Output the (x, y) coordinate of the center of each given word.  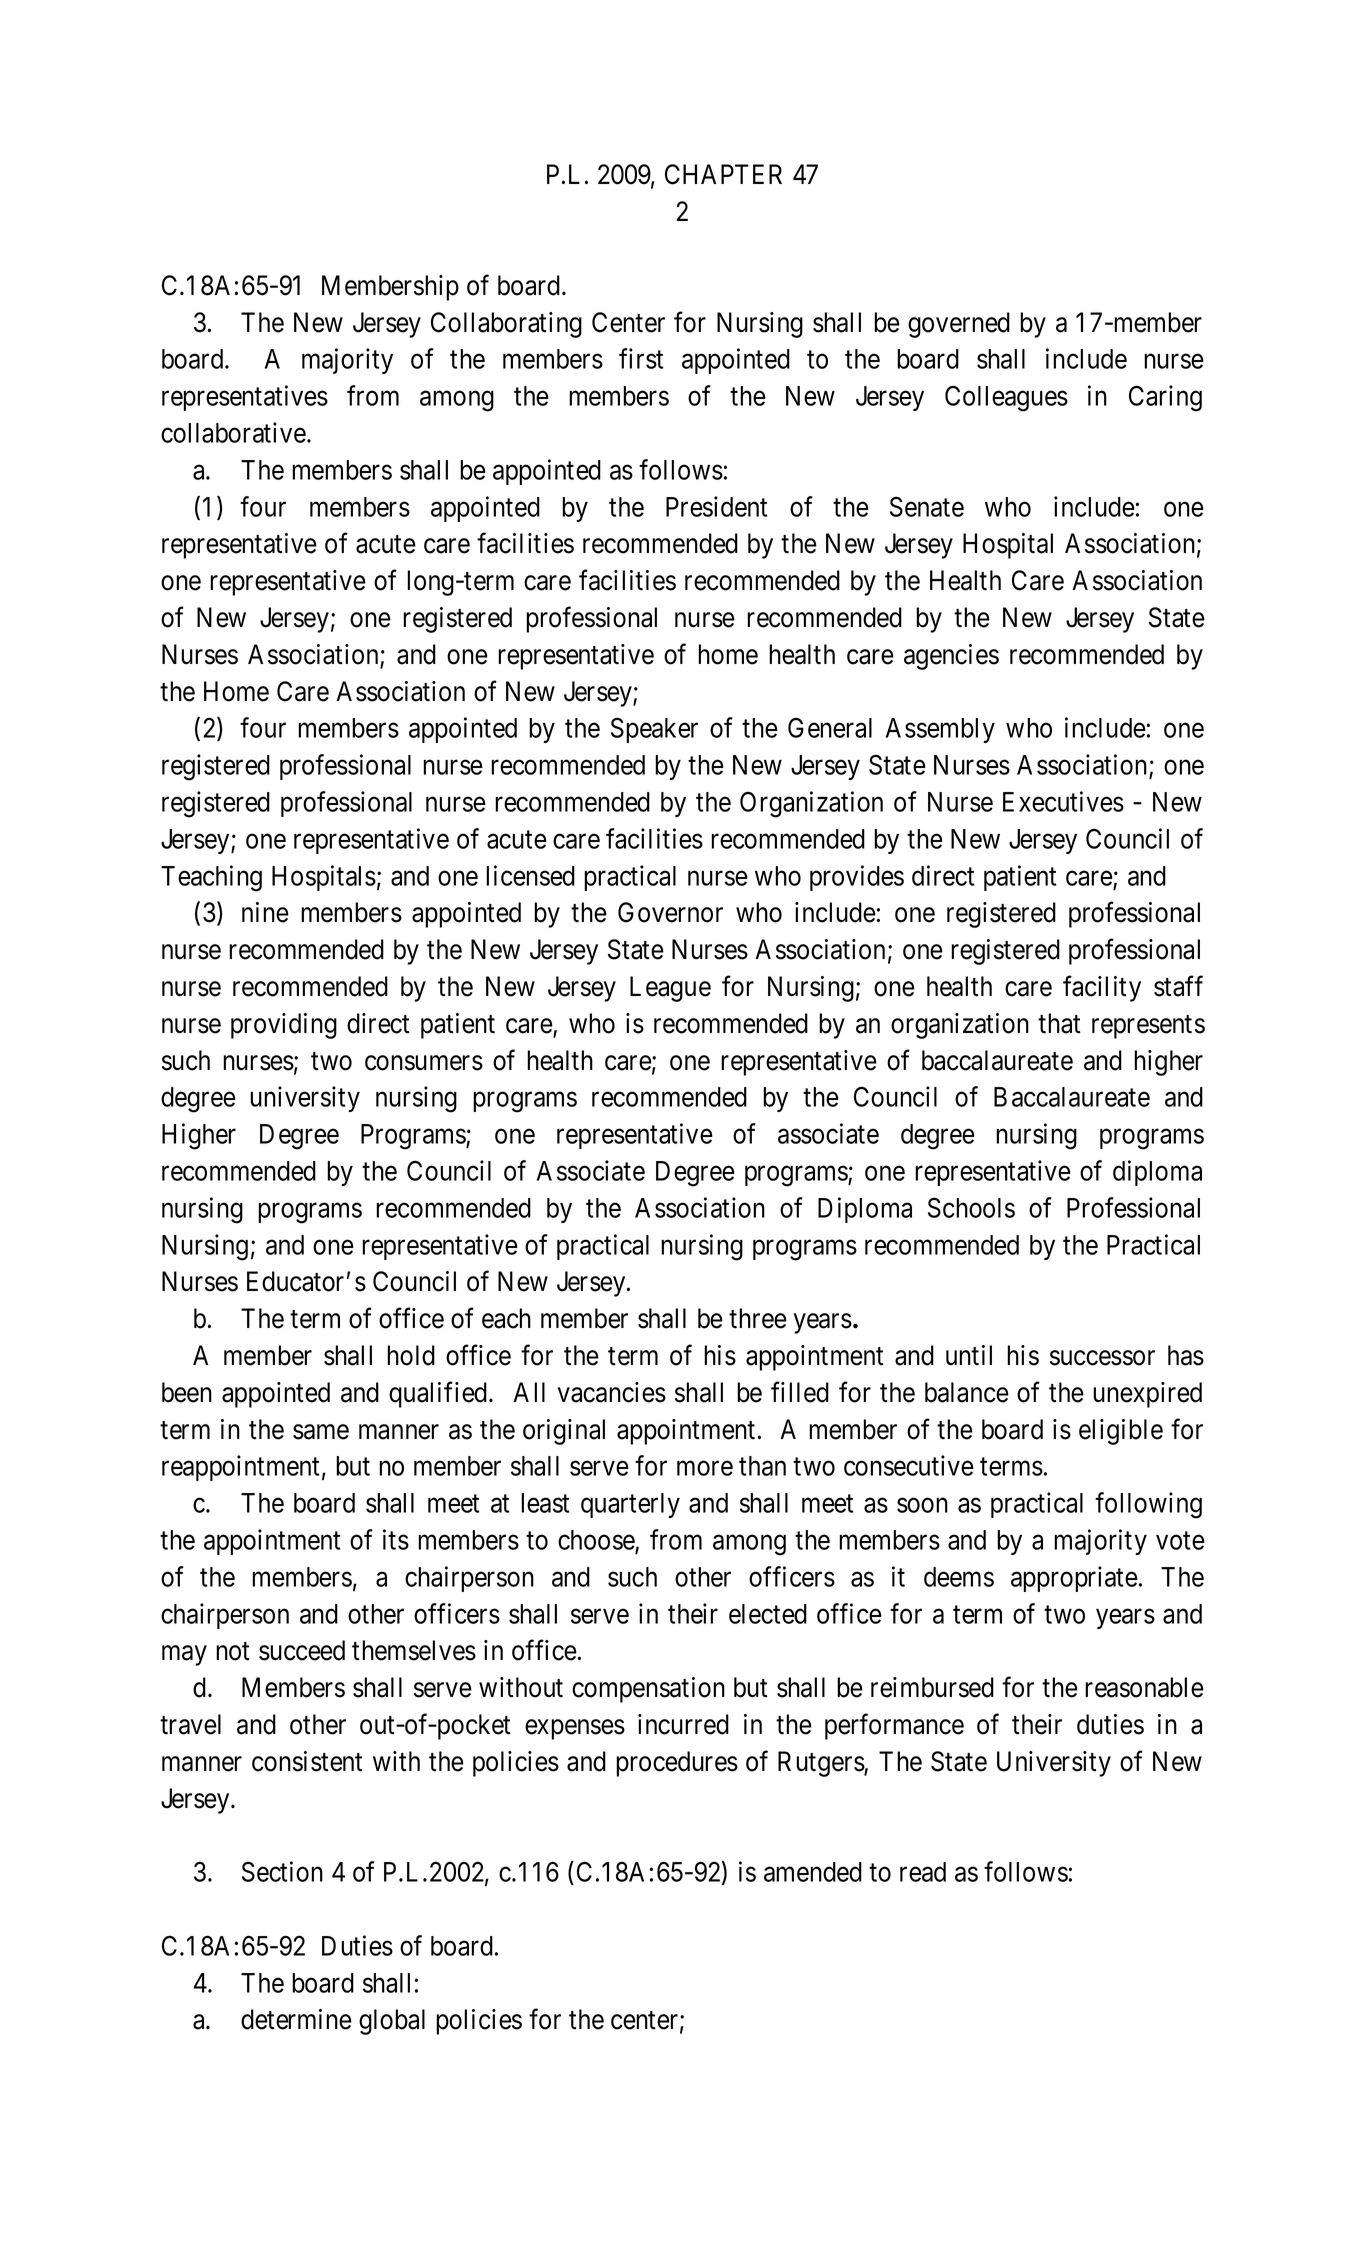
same (321, 1432)
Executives (1063, 801)
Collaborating (506, 325)
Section (282, 1871)
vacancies (612, 1392)
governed (959, 325)
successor (1102, 1358)
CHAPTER (723, 174)
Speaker (654, 730)
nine (265, 912)
